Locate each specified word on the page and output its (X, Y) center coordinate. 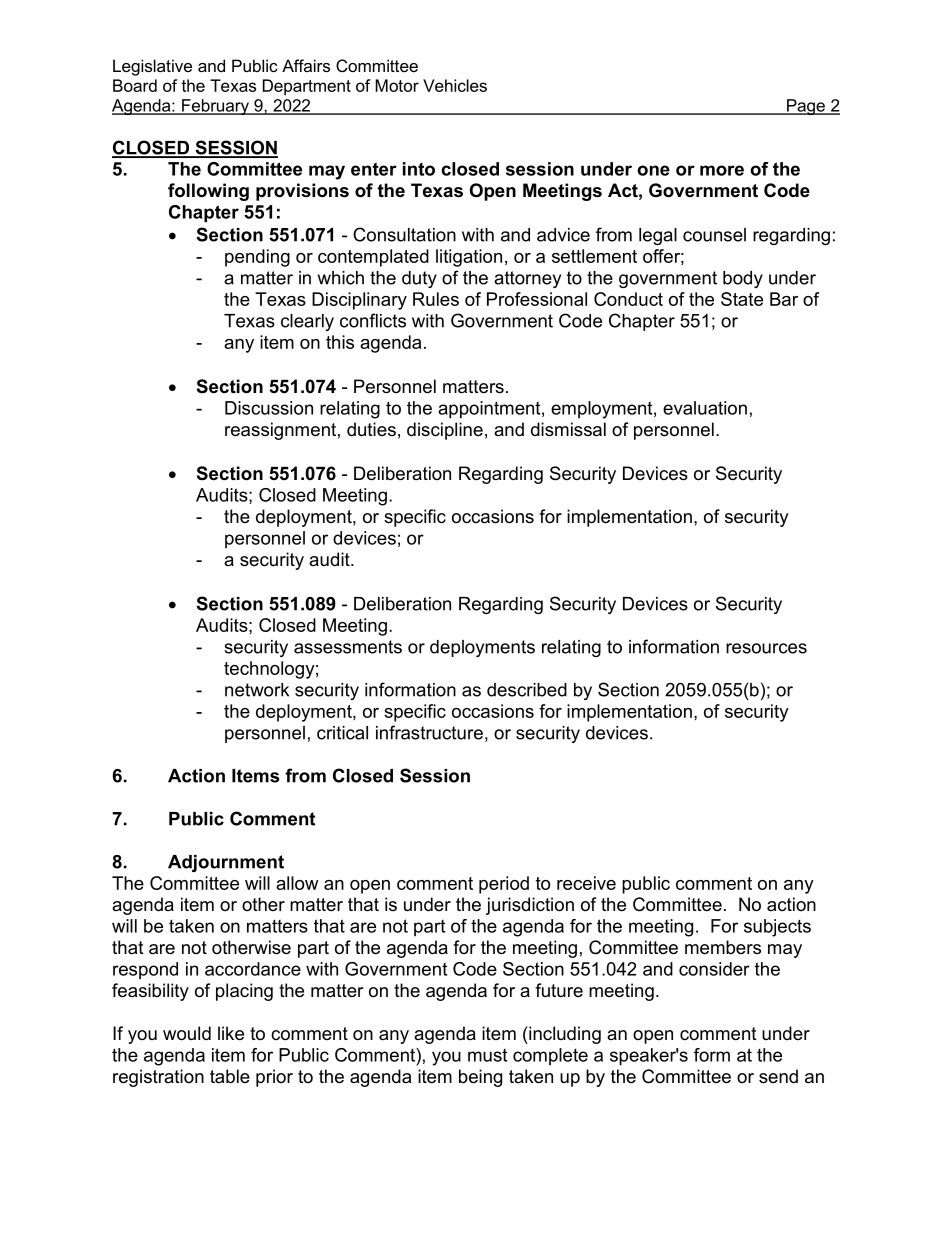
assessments (348, 647)
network (257, 690)
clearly (307, 322)
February (215, 107)
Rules (436, 299)
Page (806, 107)
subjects (777, 928)
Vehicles (455, 85)
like (231, 1033)
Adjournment (226, 863)
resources (766, 648)
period (504, 885)
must (487, 1055)
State (742, 299)
